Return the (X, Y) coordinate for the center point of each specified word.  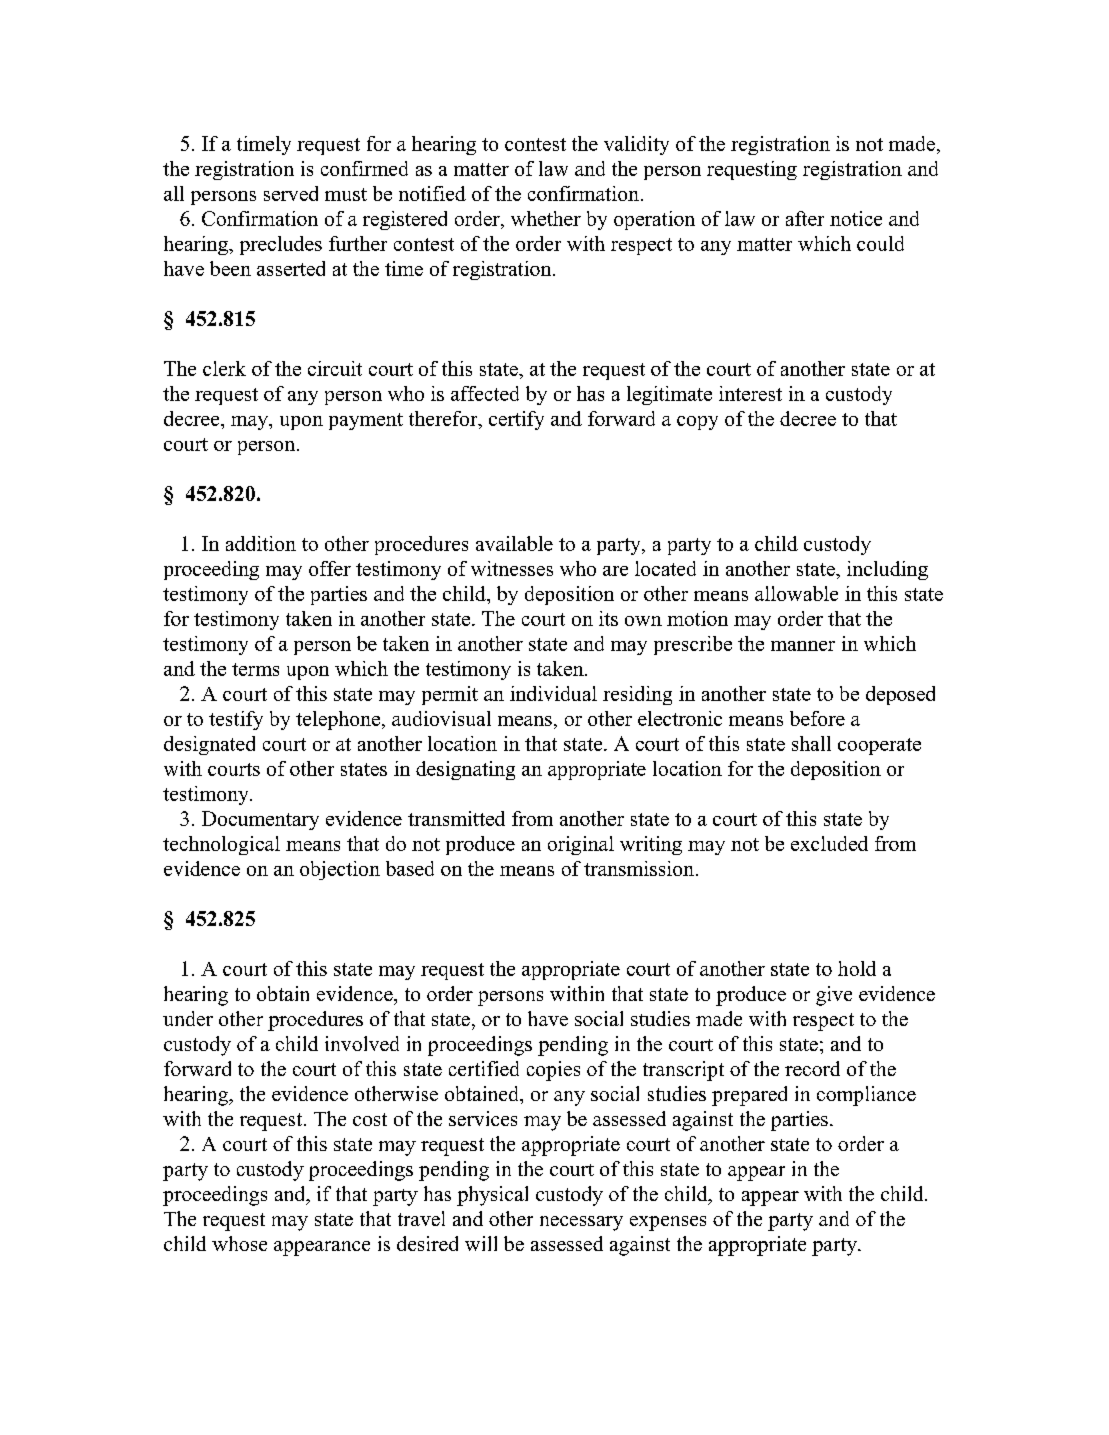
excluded (829, 843)
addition (261, 543)
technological (221, 845)
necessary (581, 1223)
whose (239, 1243)
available (514, 543)
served (291, 193)
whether (546, 218)
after (805, 218)
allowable (796, 593)
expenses (668, 1223)
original (581, 845)
